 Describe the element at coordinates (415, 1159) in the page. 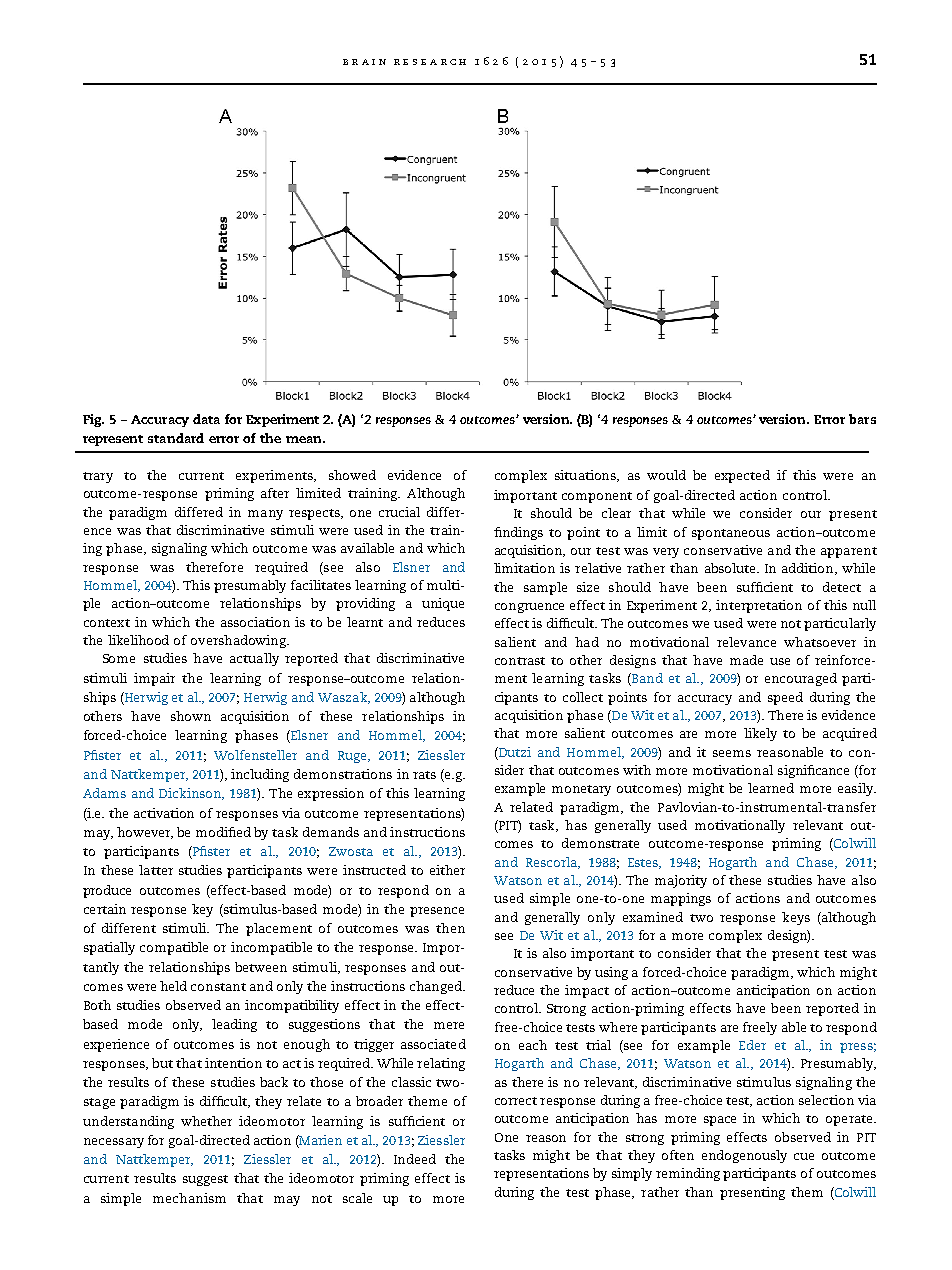

I see `Indeed` at that location.
